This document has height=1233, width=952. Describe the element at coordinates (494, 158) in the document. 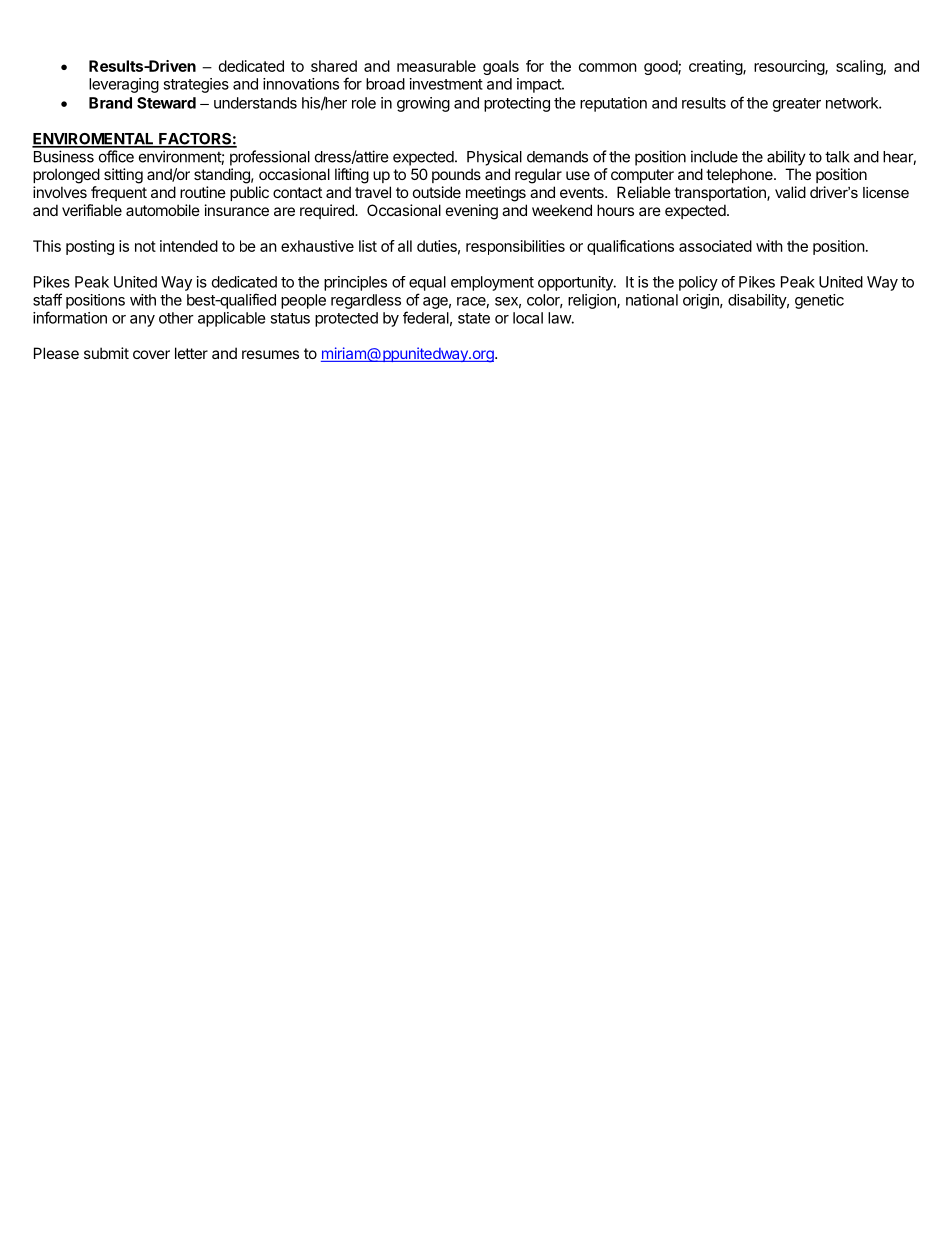

I see `Physical` at that location.
